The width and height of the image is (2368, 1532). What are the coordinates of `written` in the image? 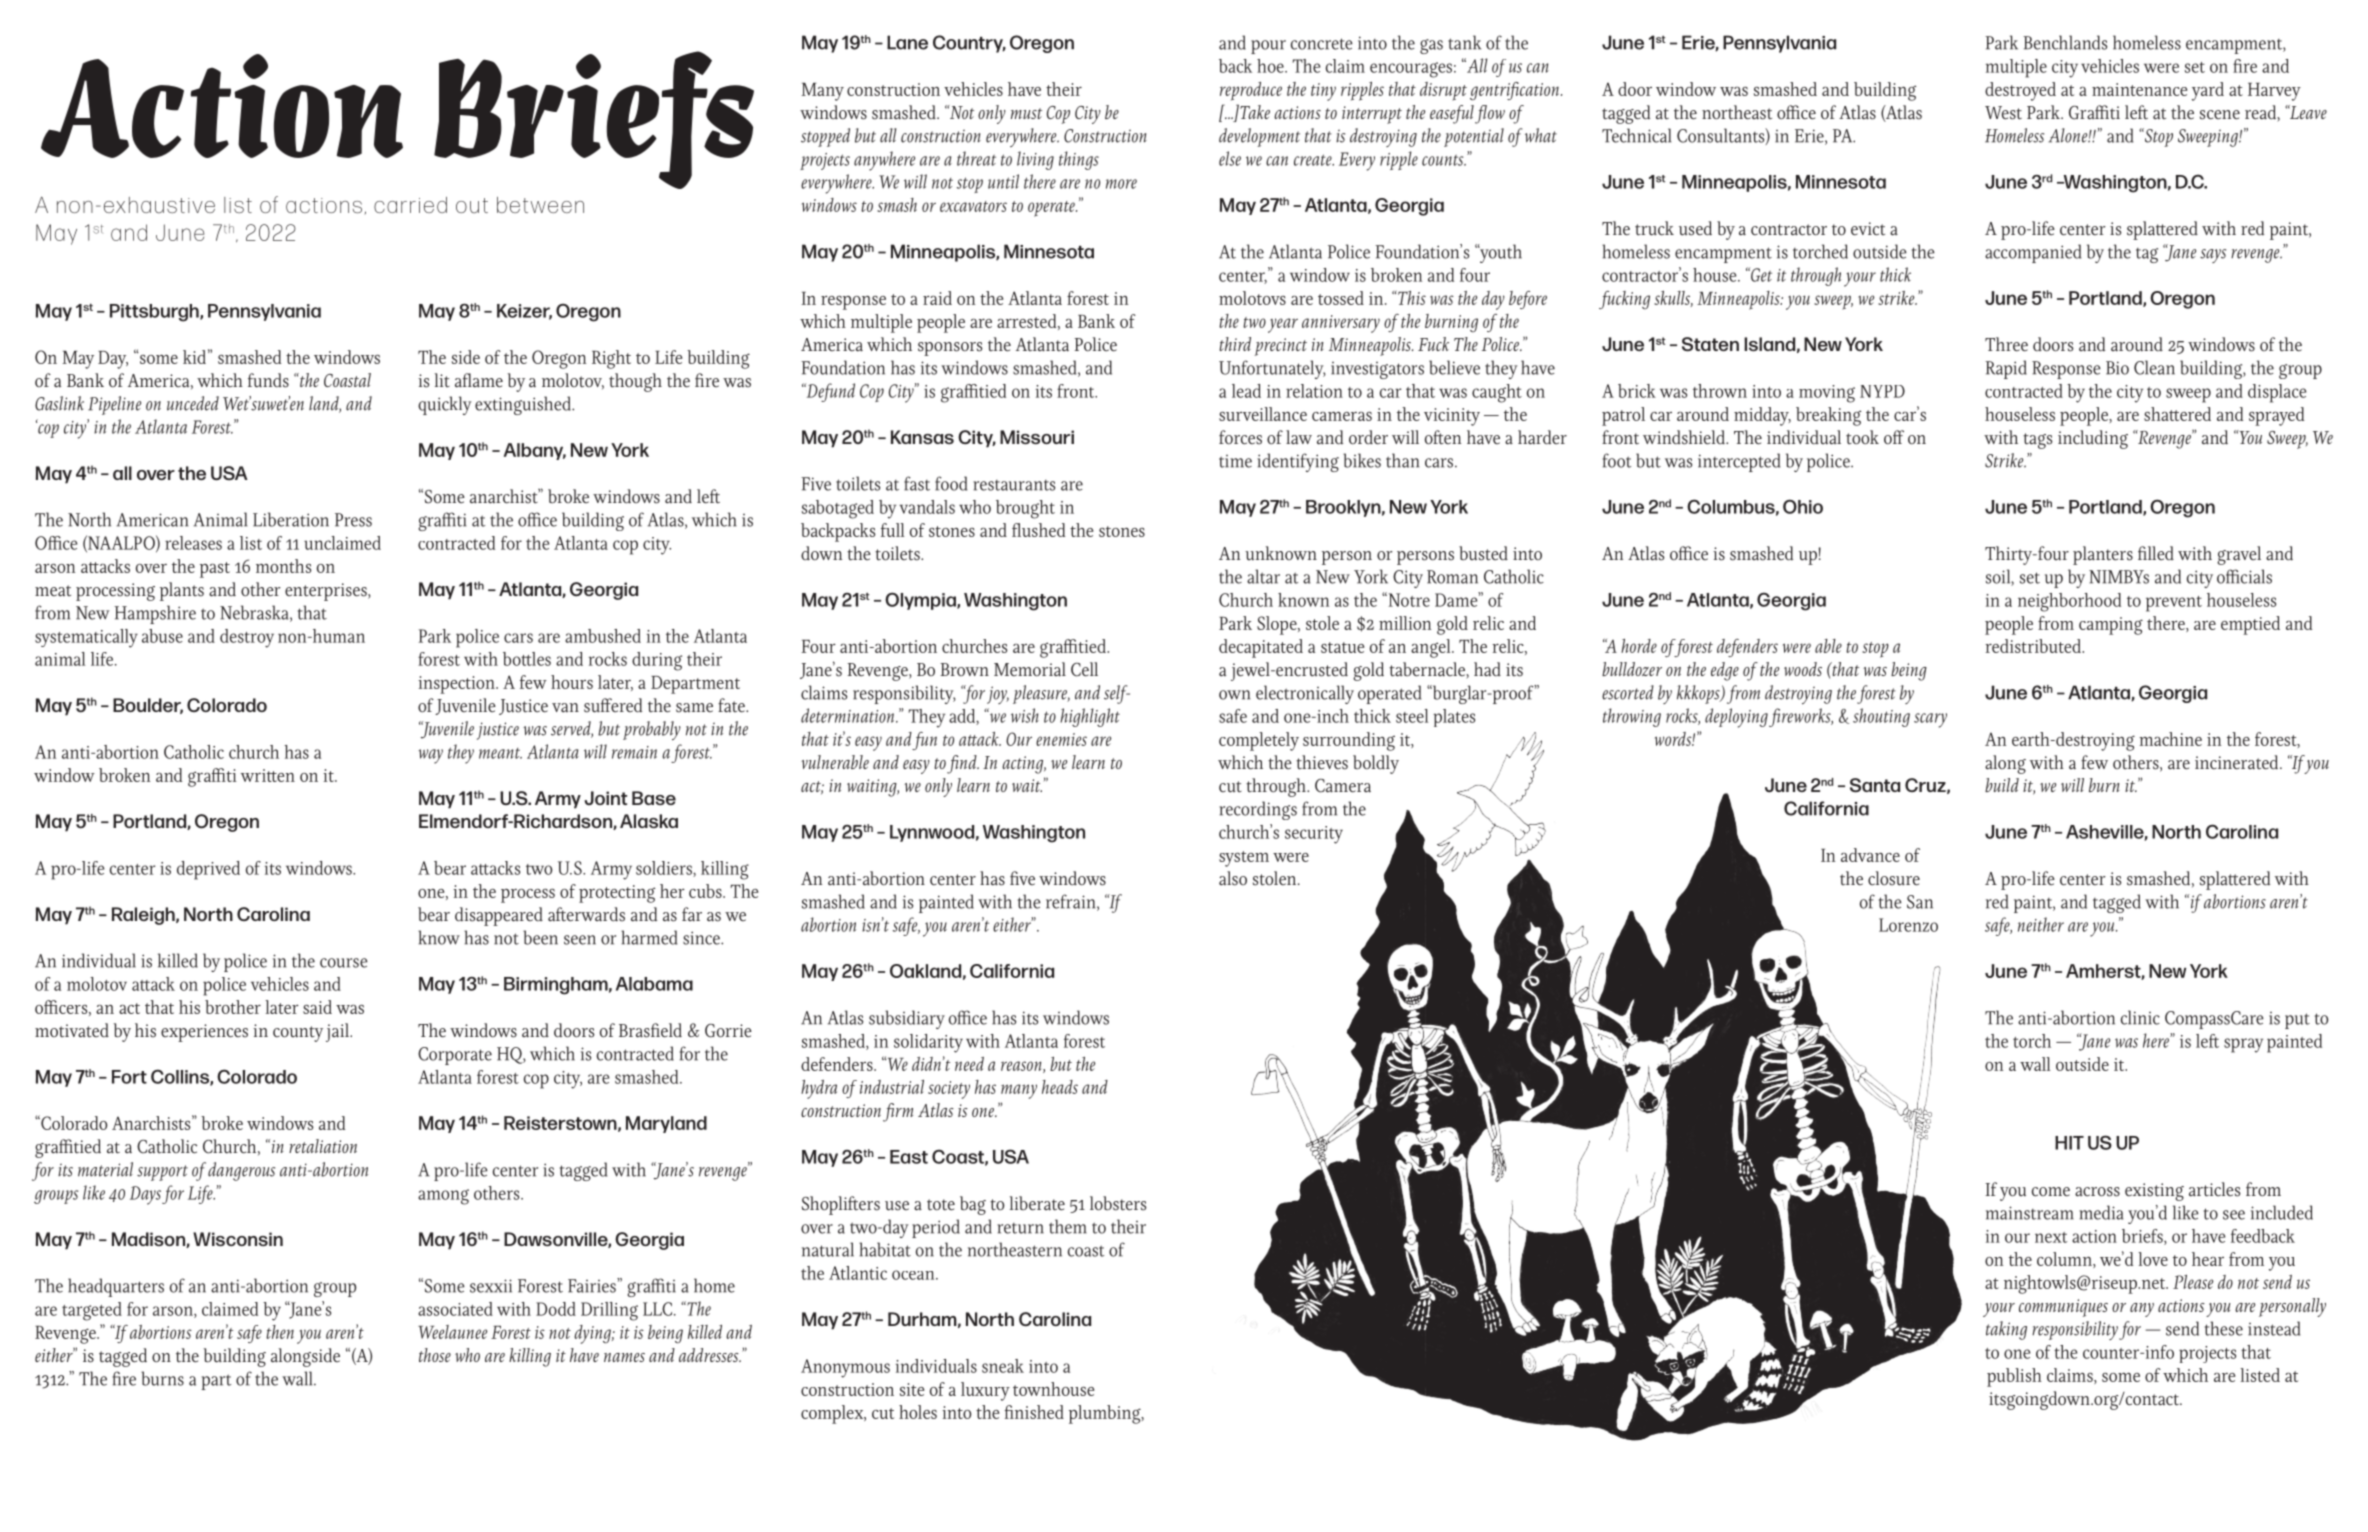 It's located at (268, 775).
